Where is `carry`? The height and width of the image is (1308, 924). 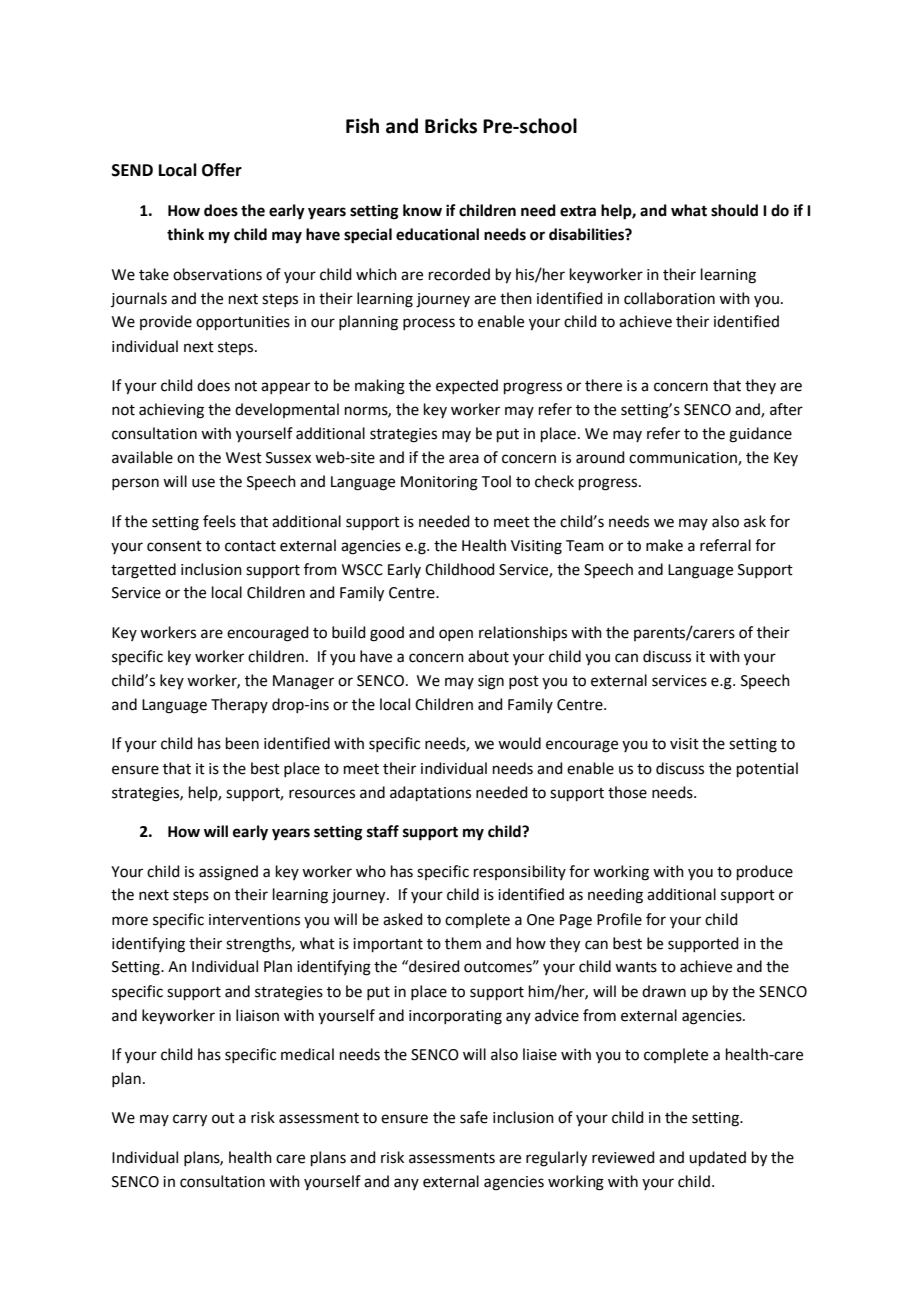 carry is located at coordinates (190, 1120).
